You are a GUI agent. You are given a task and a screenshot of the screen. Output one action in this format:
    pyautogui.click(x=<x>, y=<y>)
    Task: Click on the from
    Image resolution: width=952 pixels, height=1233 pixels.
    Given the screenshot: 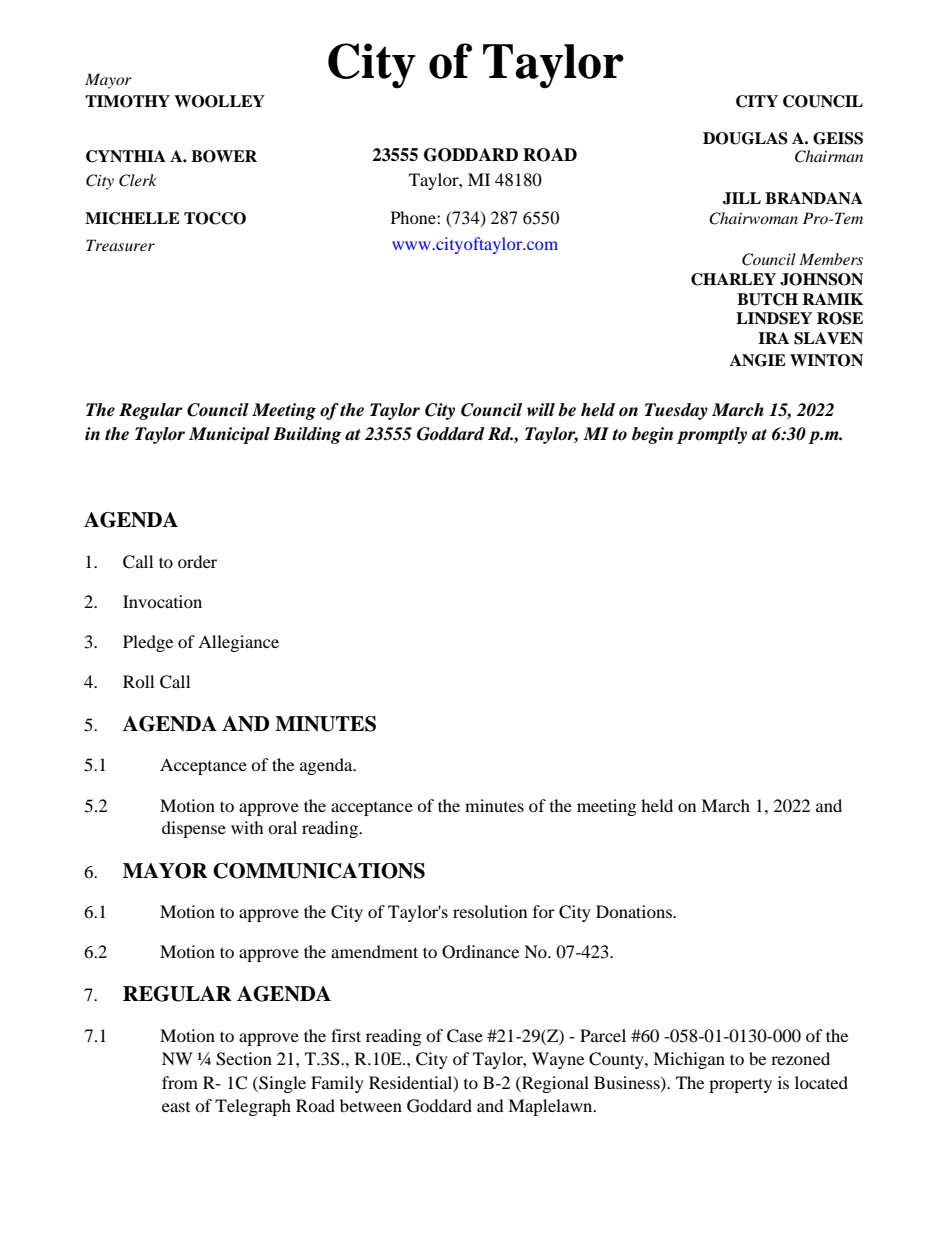 What is the action you would take?
    pyautogui.click(x=180, y=1082)
